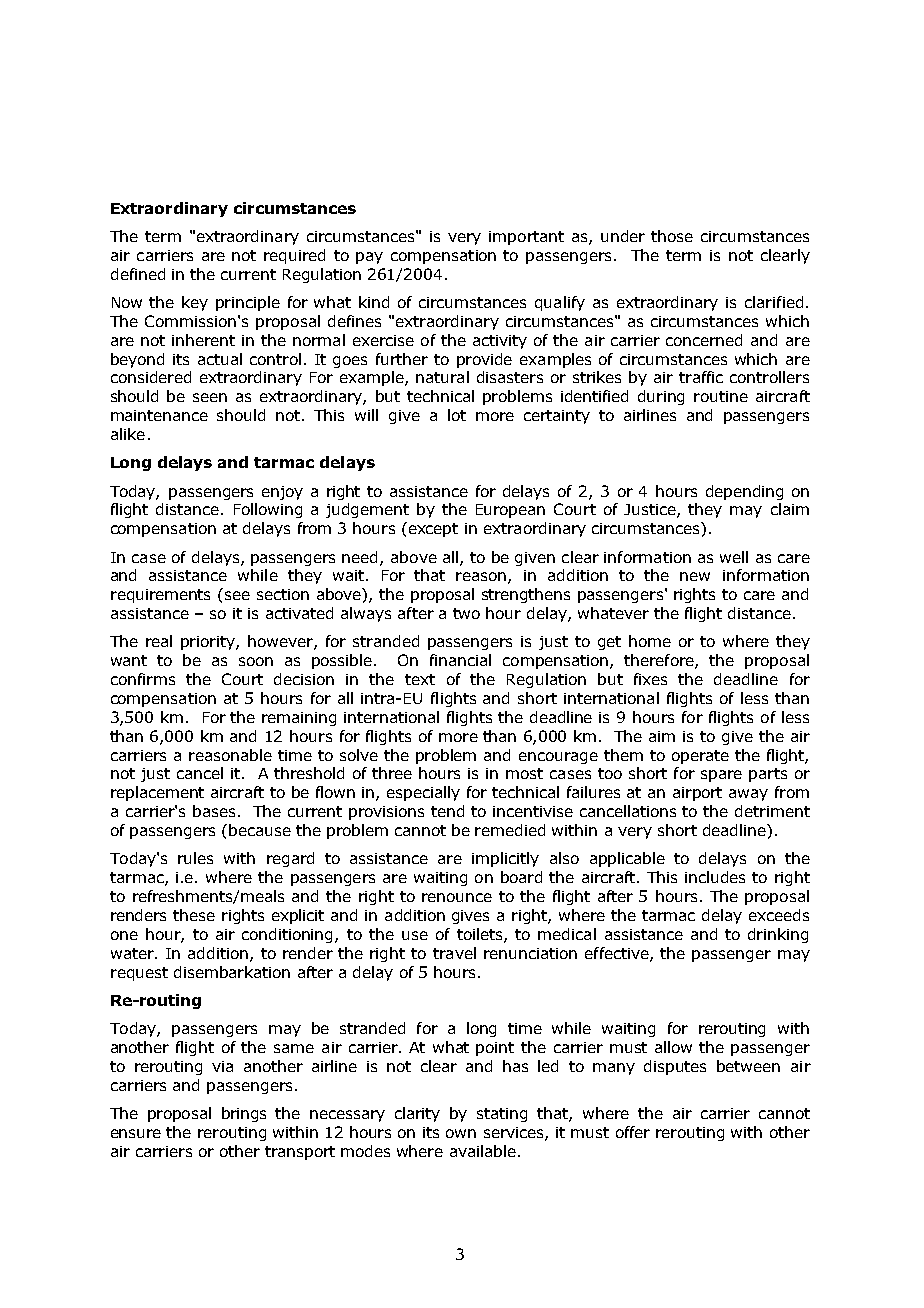 Image resolution: width=924 pixels, height=1308 pixels. Describe the element at coordinates (744, 492) in the image. I see `depending` at that location.
